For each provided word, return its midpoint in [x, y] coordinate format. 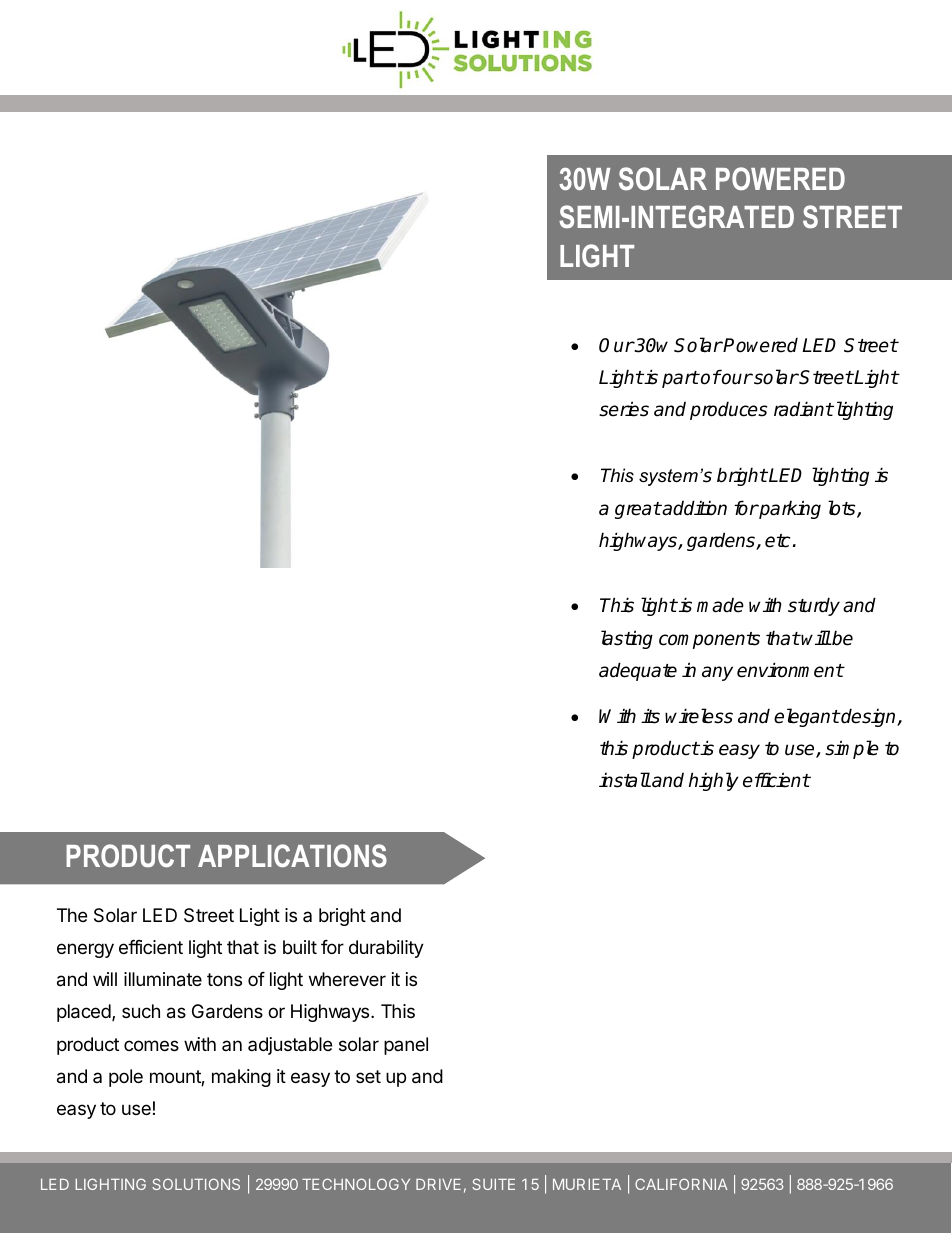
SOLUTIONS [196, 1184]
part [680, 379]
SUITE [493, 1184]
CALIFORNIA [681, 1184]
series [624, 409]
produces [729, 410]
